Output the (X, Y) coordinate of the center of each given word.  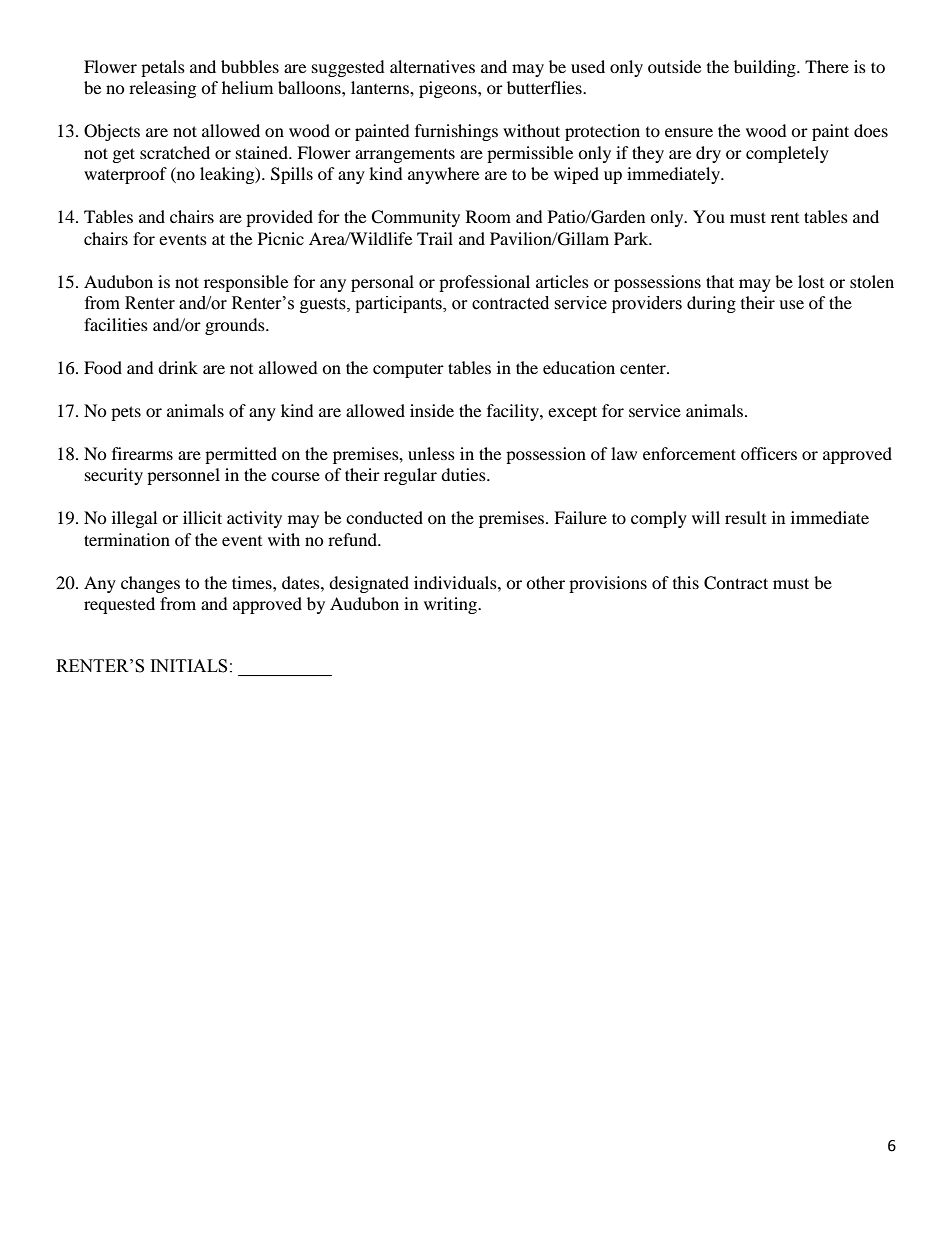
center (644, 368)
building (766, 68)
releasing (162, 89)
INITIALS (189, 666)
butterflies (545, 87)
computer (408, 370)
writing (451, 605)
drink (178, 367)
